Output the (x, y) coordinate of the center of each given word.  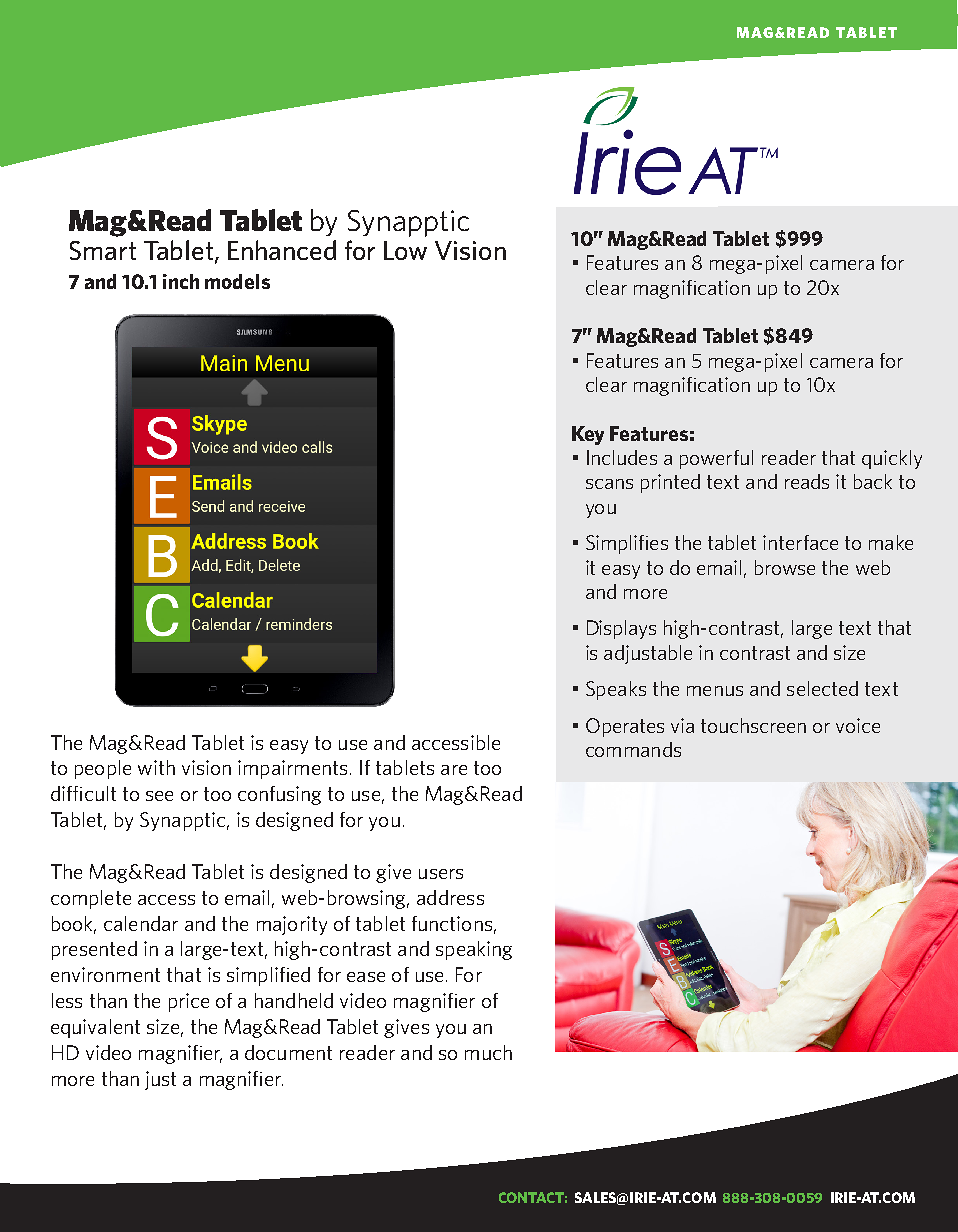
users (441, 874)
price (189, 1002)
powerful (716, 459)
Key (588, 435)
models (237, 281)
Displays (621, 629)
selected (822, 688)
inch (181, 281)
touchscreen (753, 725)
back (873, 481)
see (159, 796)
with (156, 767)
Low (405, 250)
